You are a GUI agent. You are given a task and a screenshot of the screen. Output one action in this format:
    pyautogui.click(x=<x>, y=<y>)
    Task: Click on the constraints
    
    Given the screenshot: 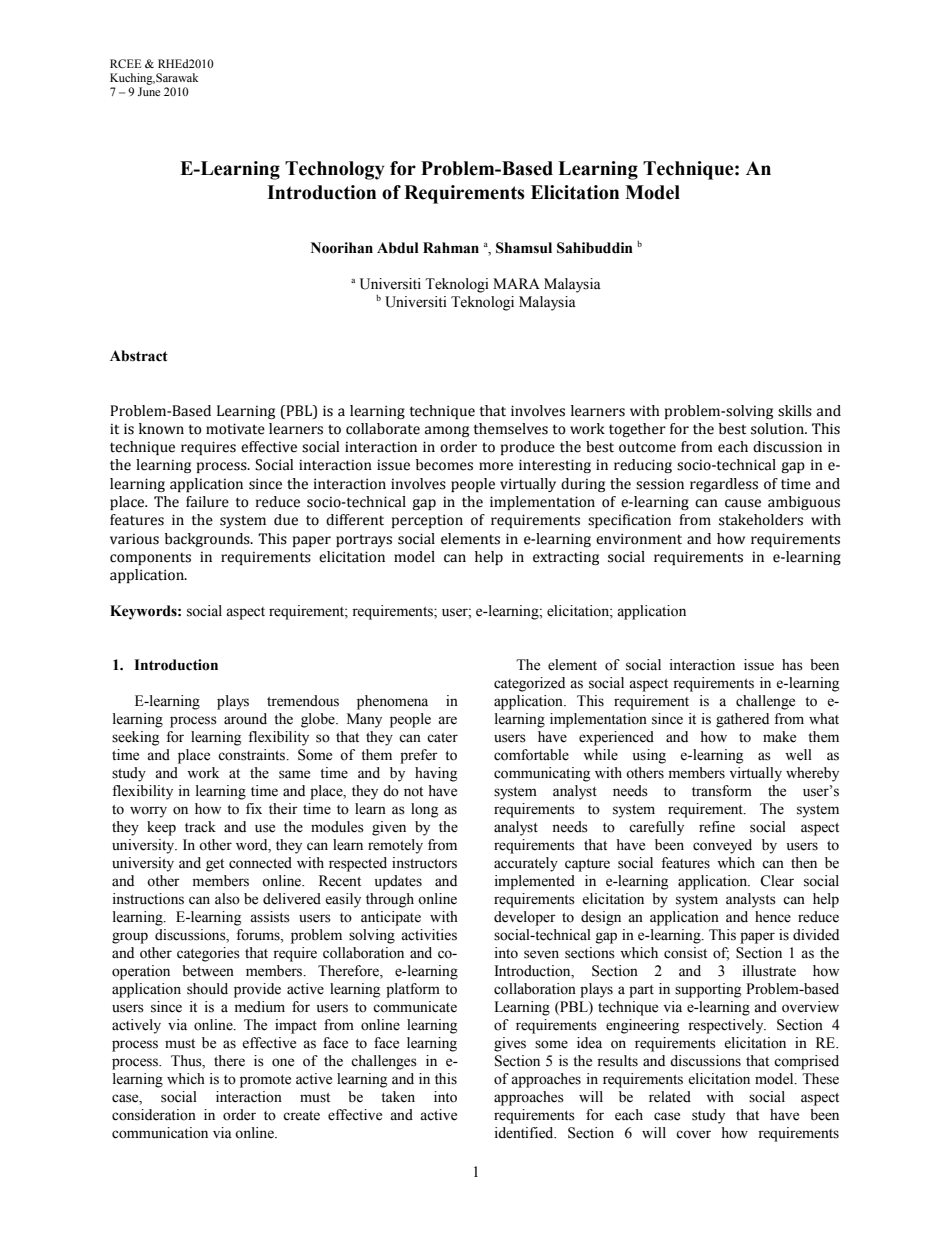 What is the action you would take?
    pyautogui.click(x=253, y=755)
